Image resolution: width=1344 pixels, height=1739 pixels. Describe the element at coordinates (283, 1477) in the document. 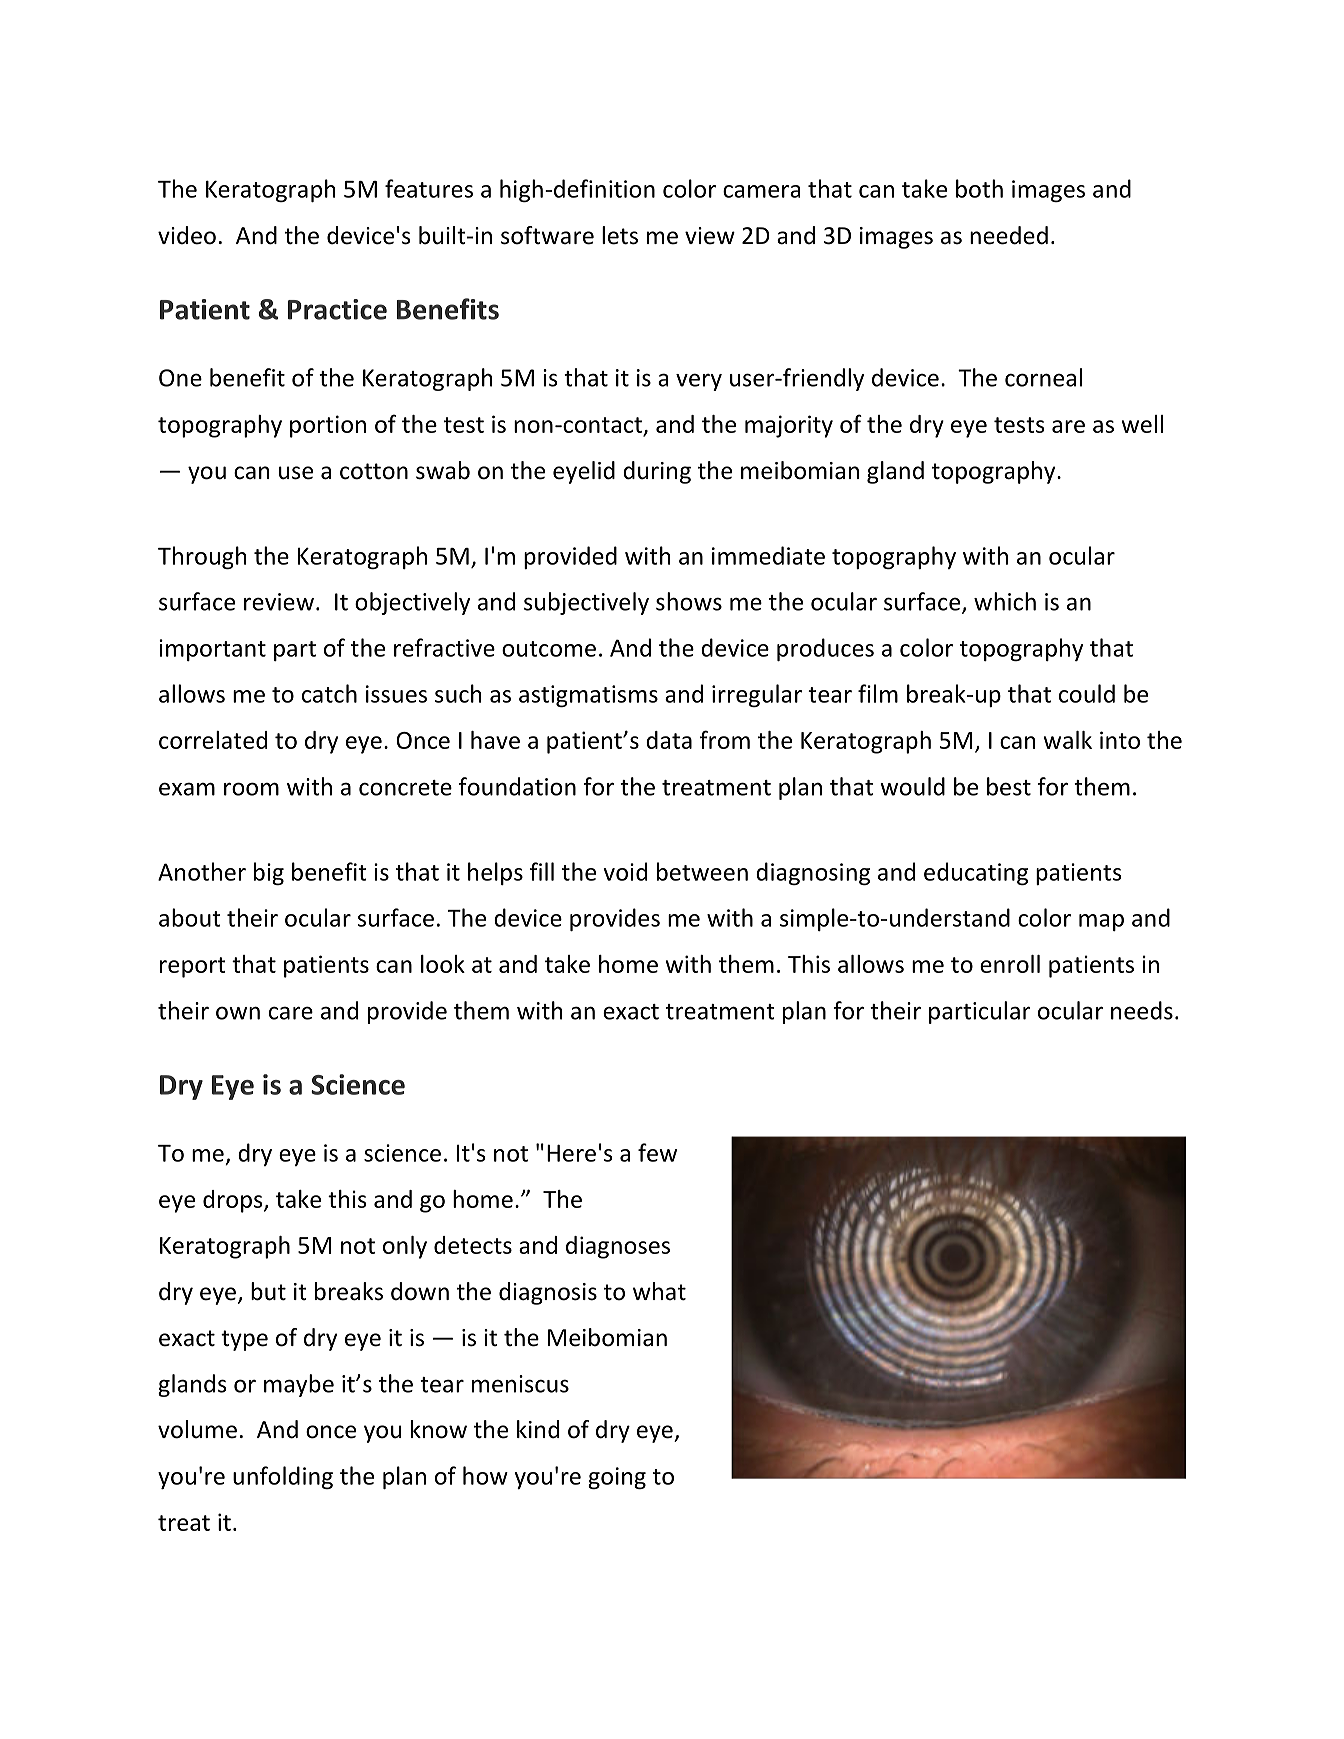

I see `unfolding` at that location.
